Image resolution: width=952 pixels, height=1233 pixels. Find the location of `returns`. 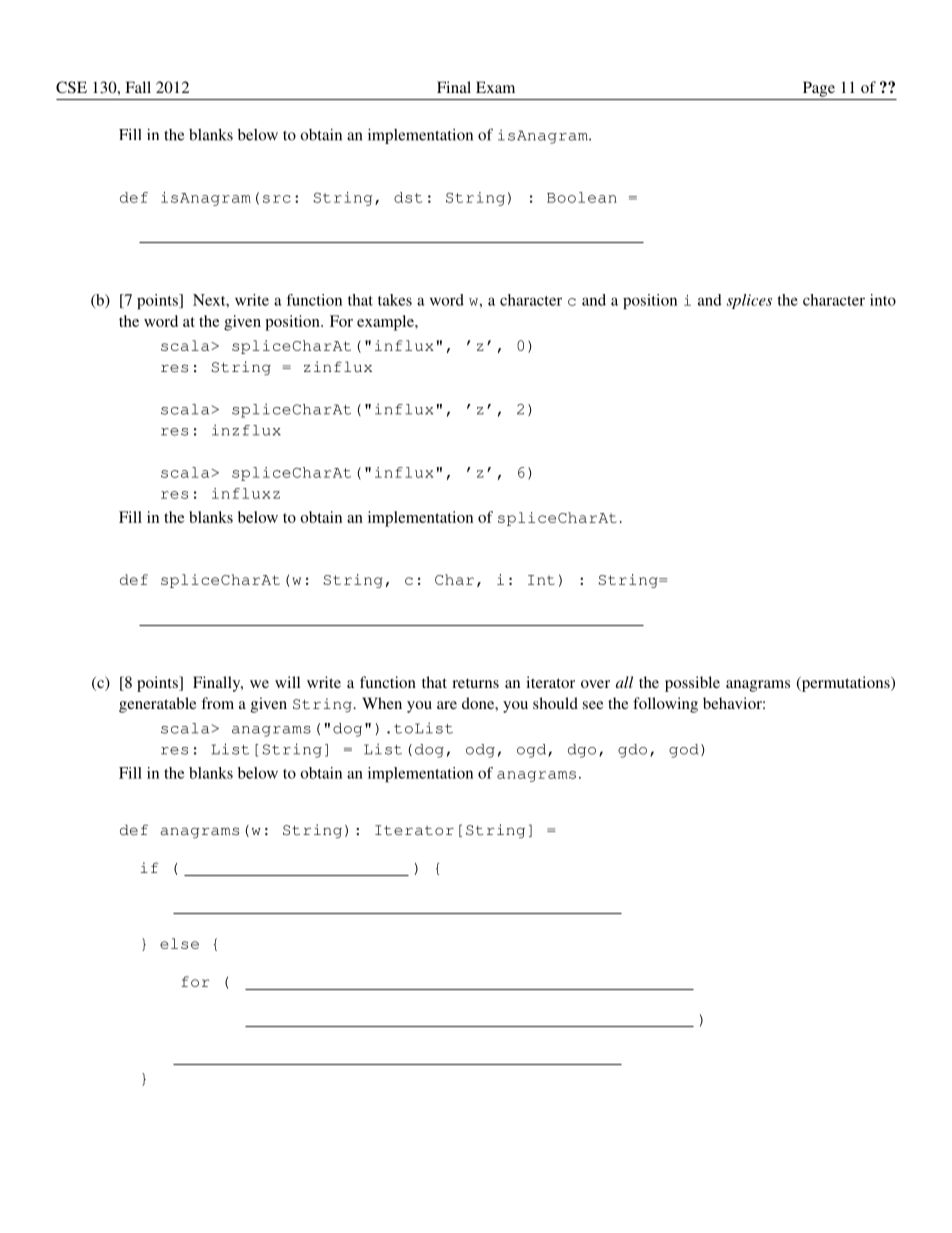

returns is located at coordinates (475, 683).
